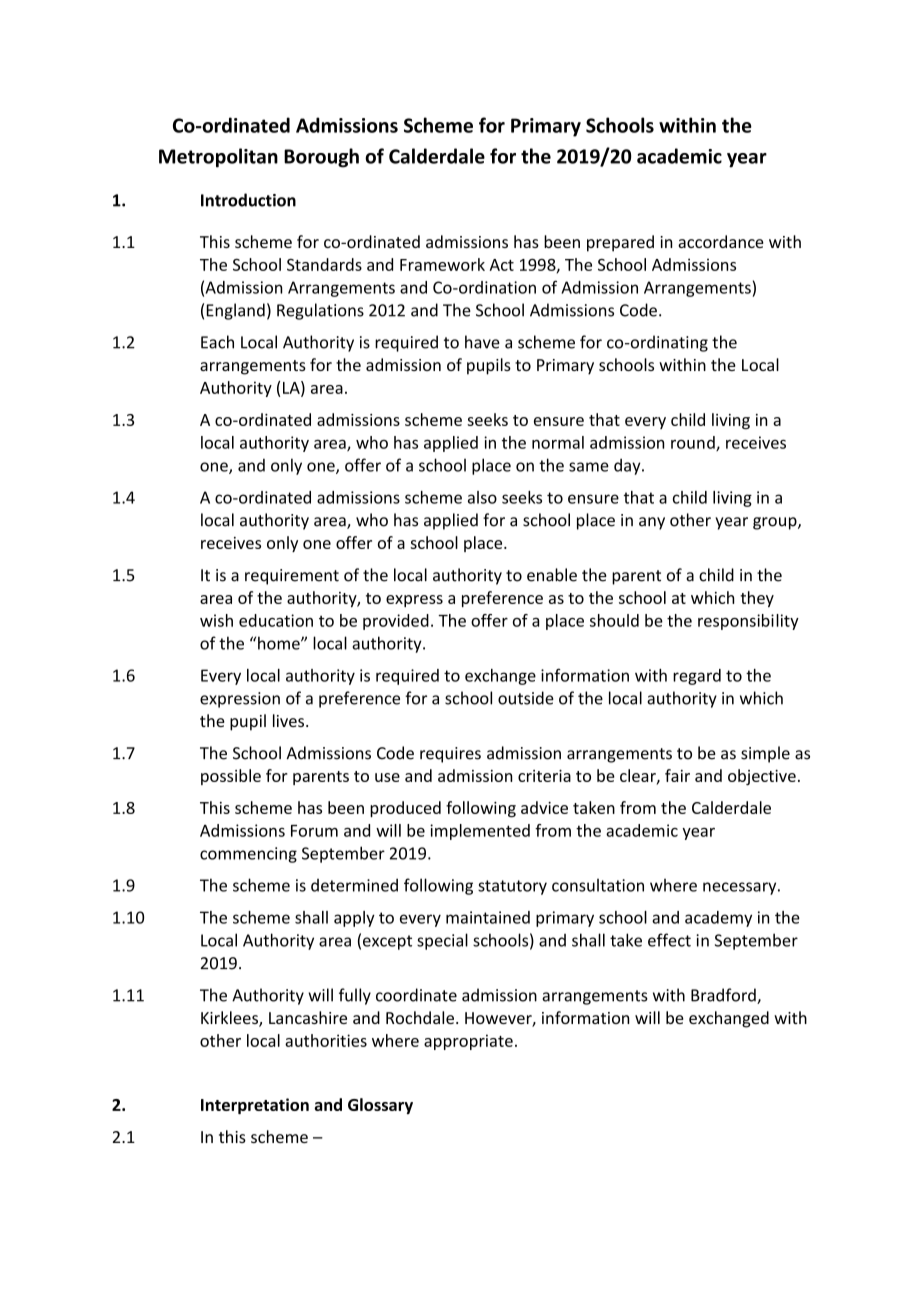 This screenshot has height=1308, width=924. I want to click on education, so click(276, 620).
